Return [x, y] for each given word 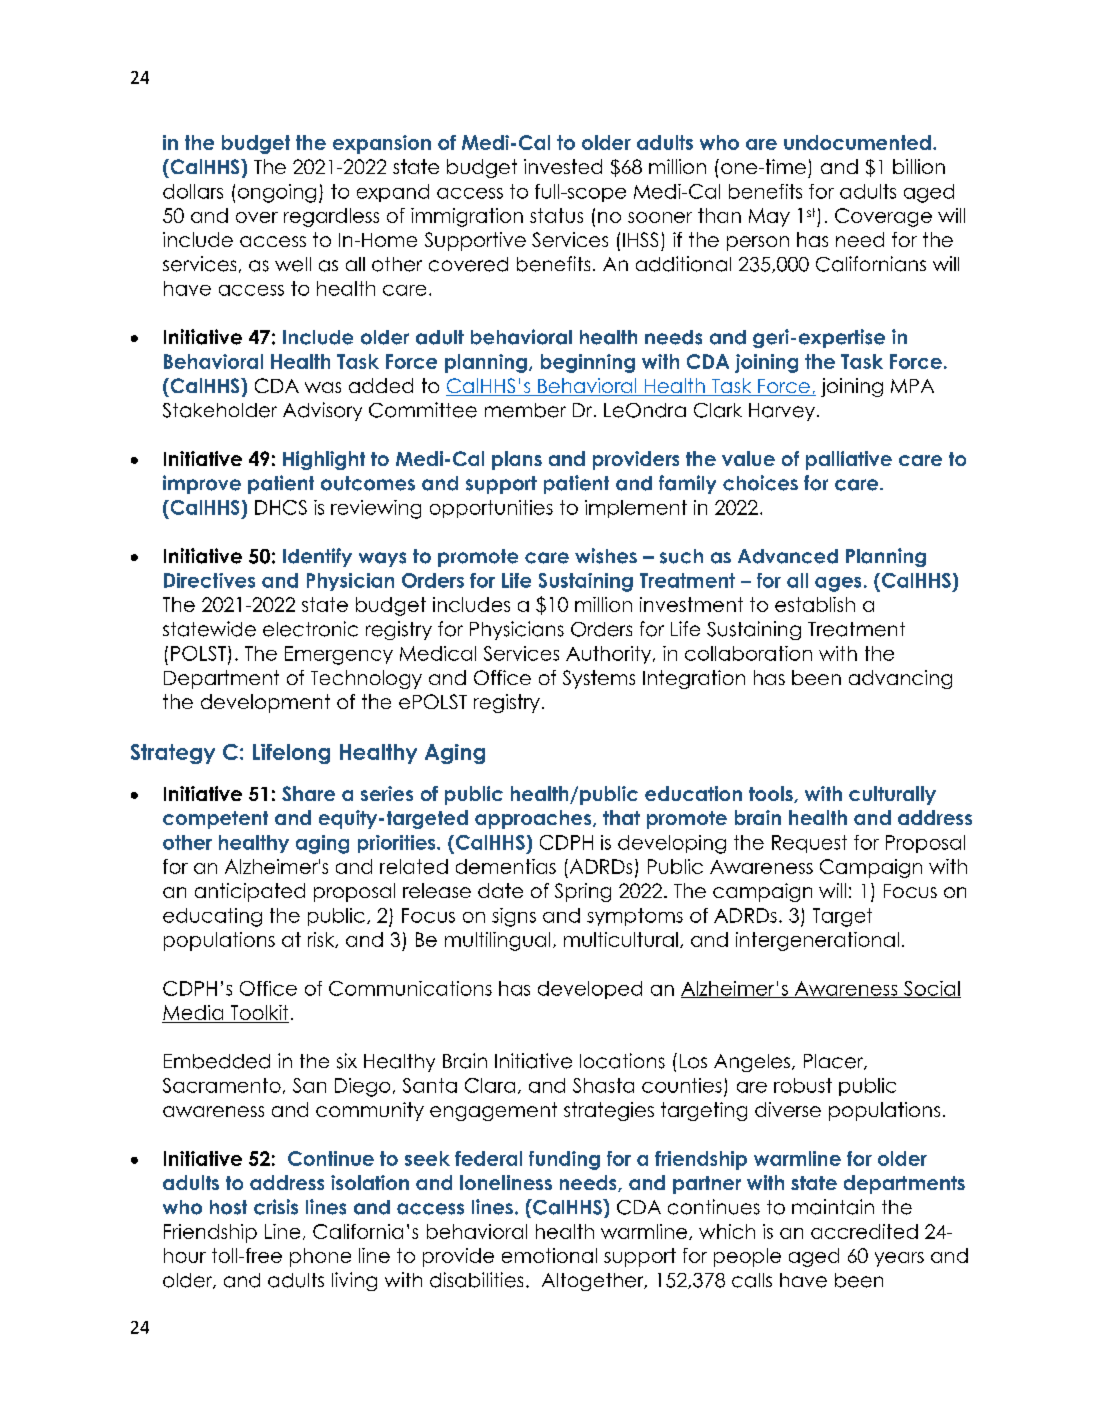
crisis [276, 1207]
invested [563, 166]
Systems [599, 679]
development [265, 703]
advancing [900, 679]
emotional [549, 1255]
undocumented [857, 142]
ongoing [277, 193]
